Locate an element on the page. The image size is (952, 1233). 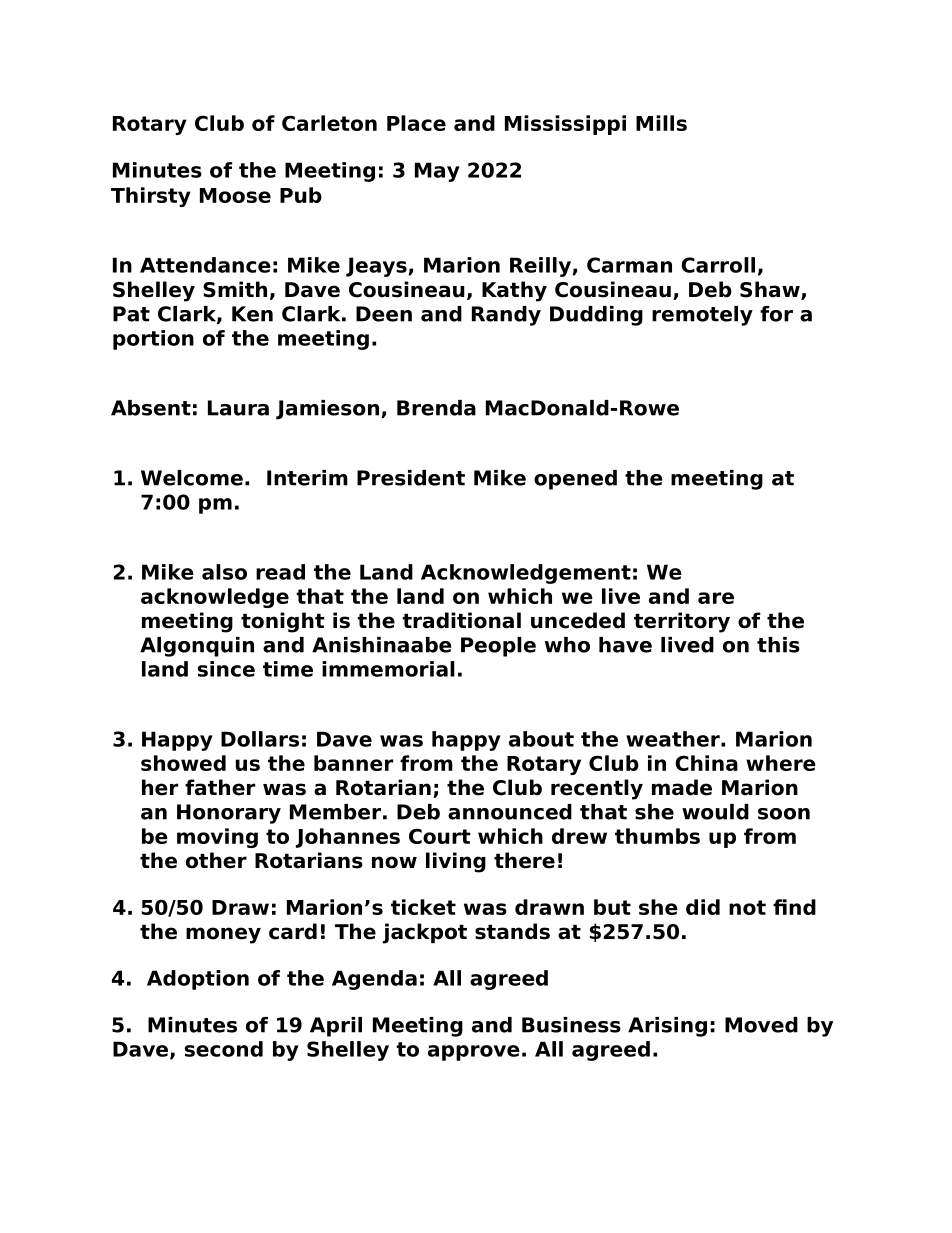
Brenda is located at coordinates (436, 408).
